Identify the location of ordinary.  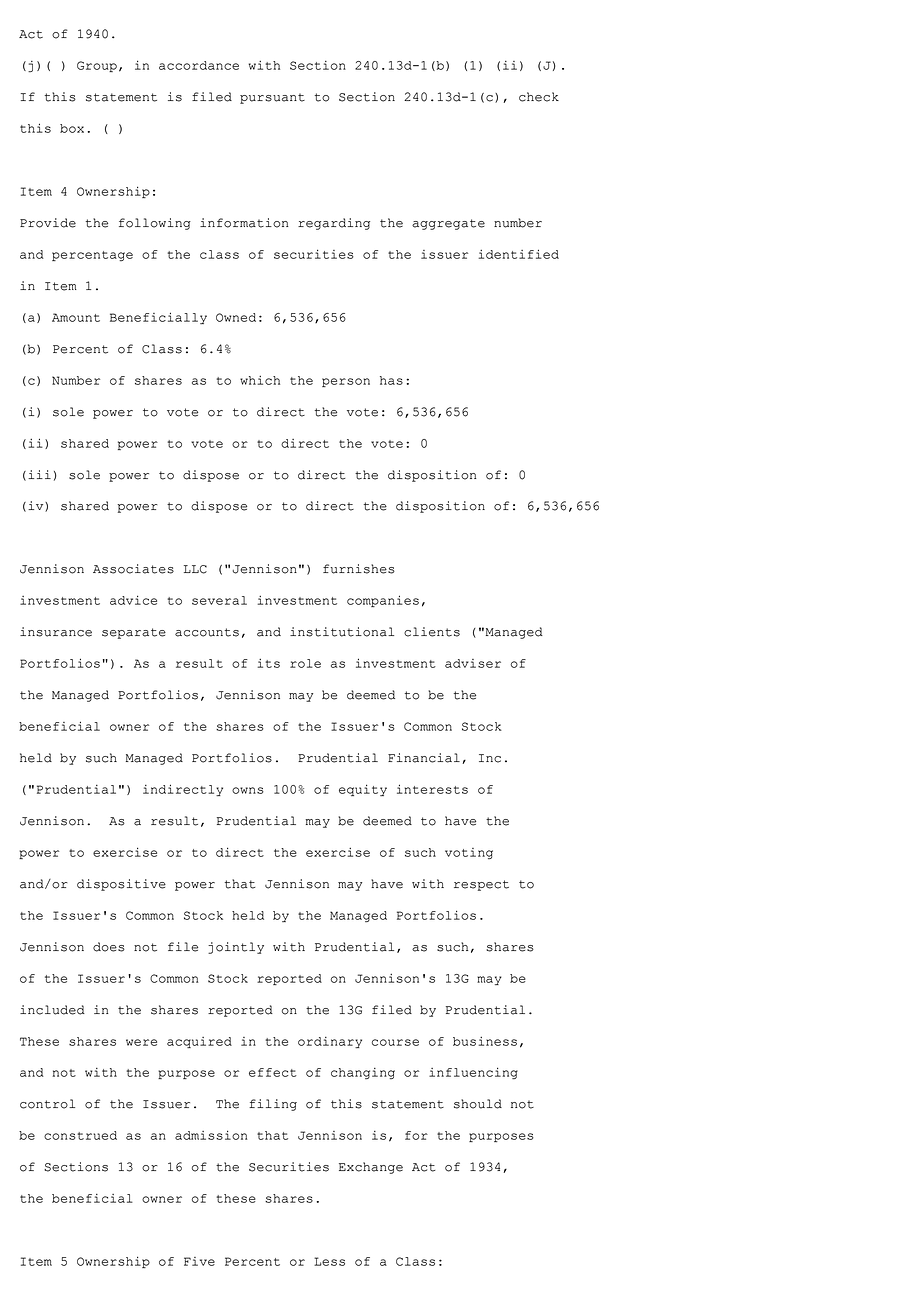
(330, 1042).
